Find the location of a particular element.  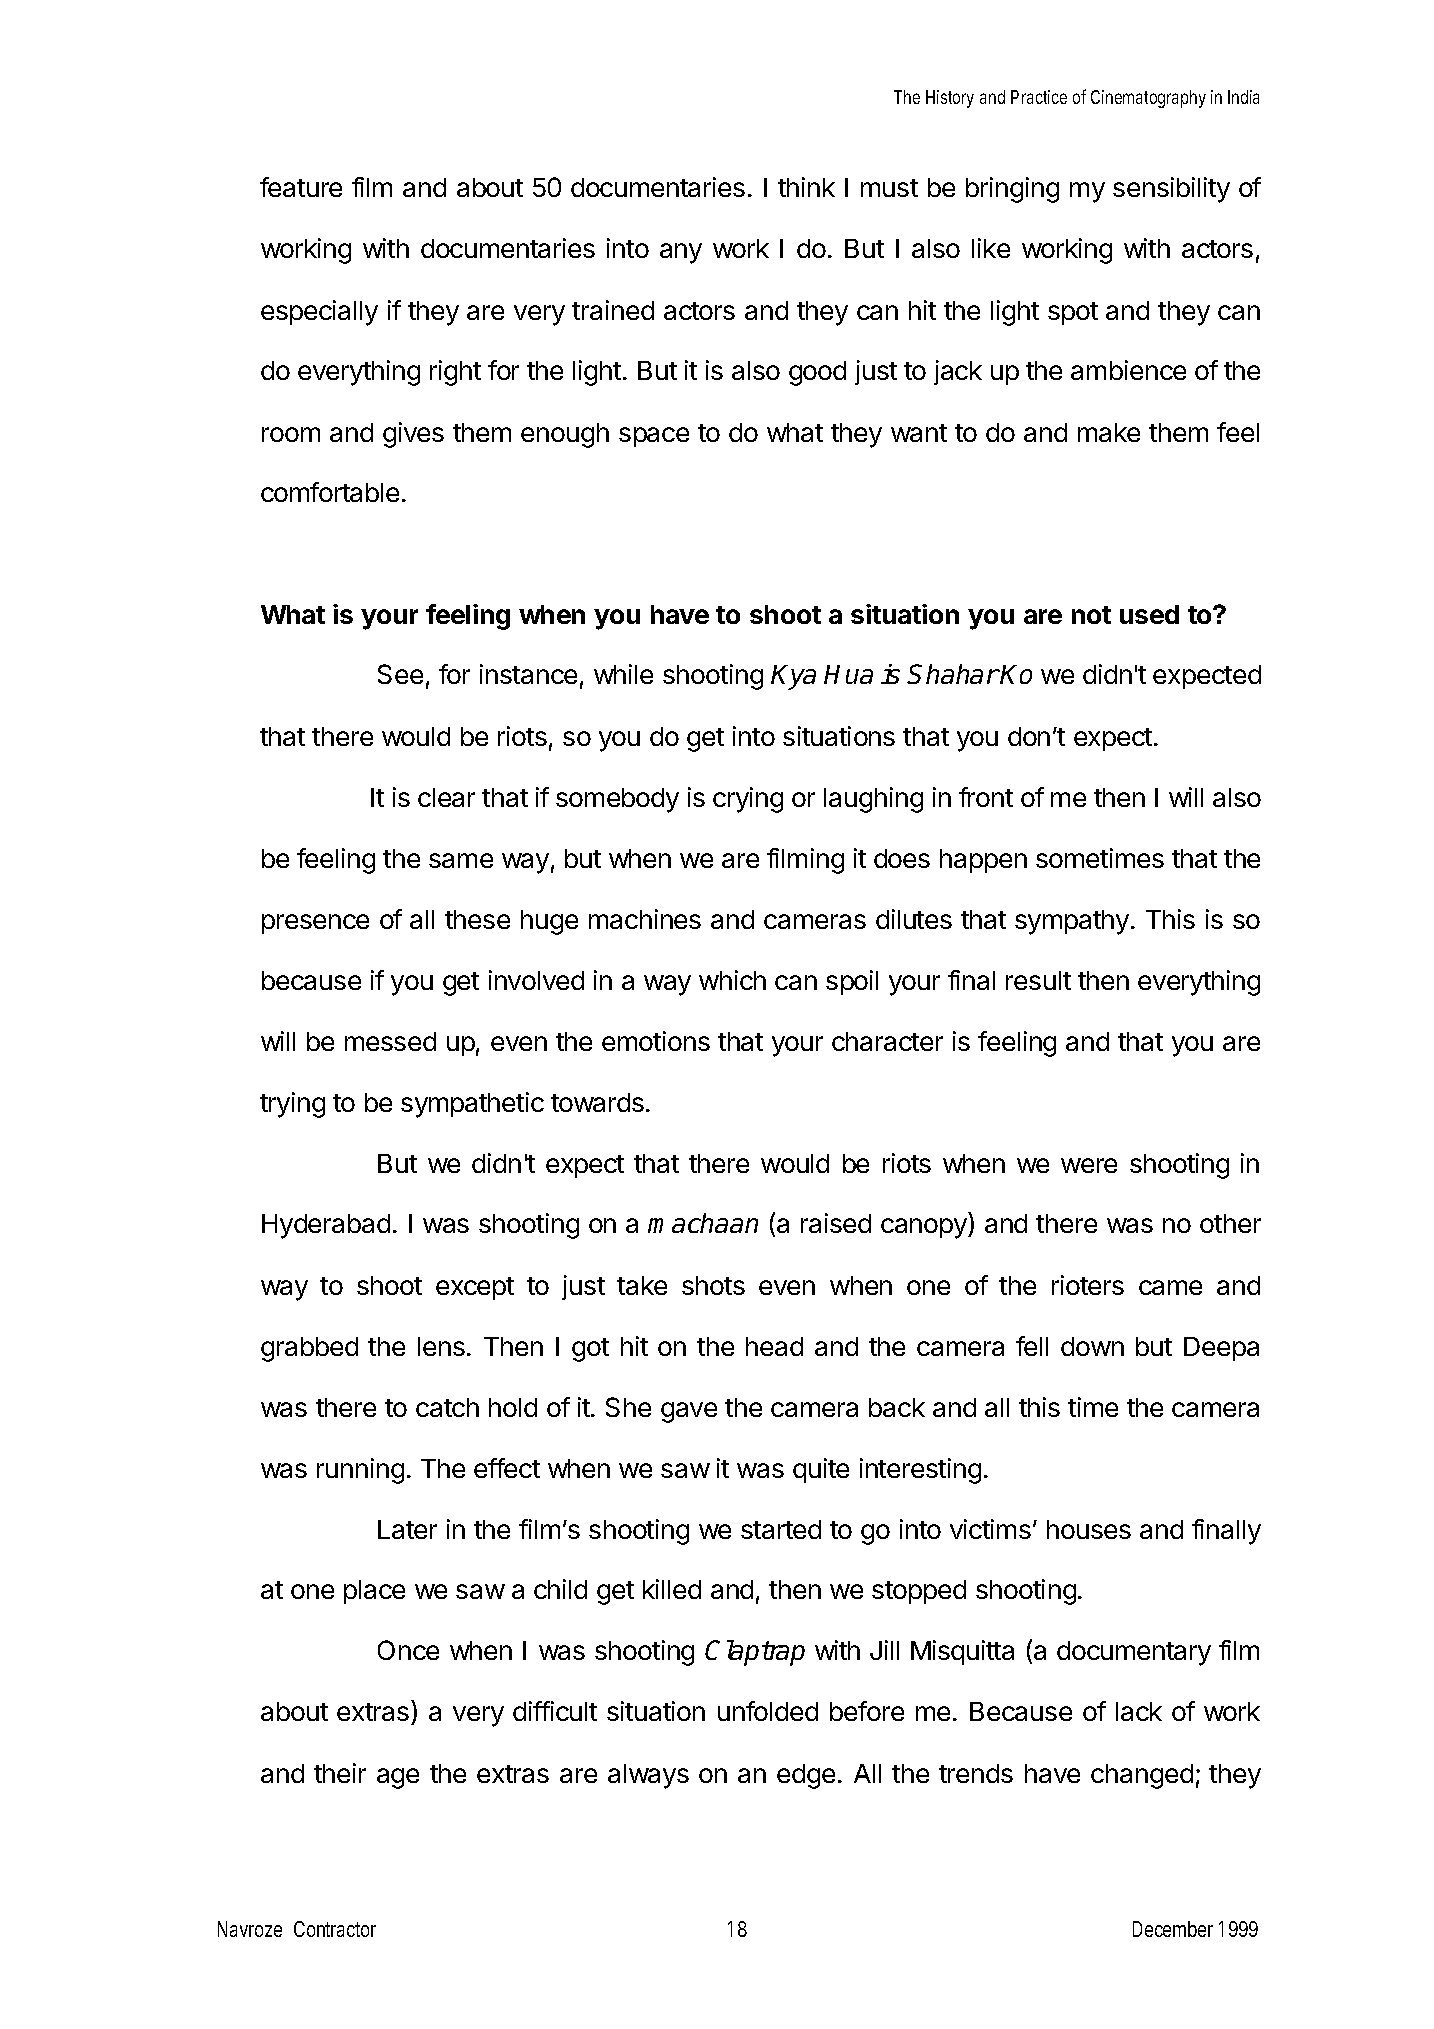

sensibility is located at coordinates (1171, 190).
